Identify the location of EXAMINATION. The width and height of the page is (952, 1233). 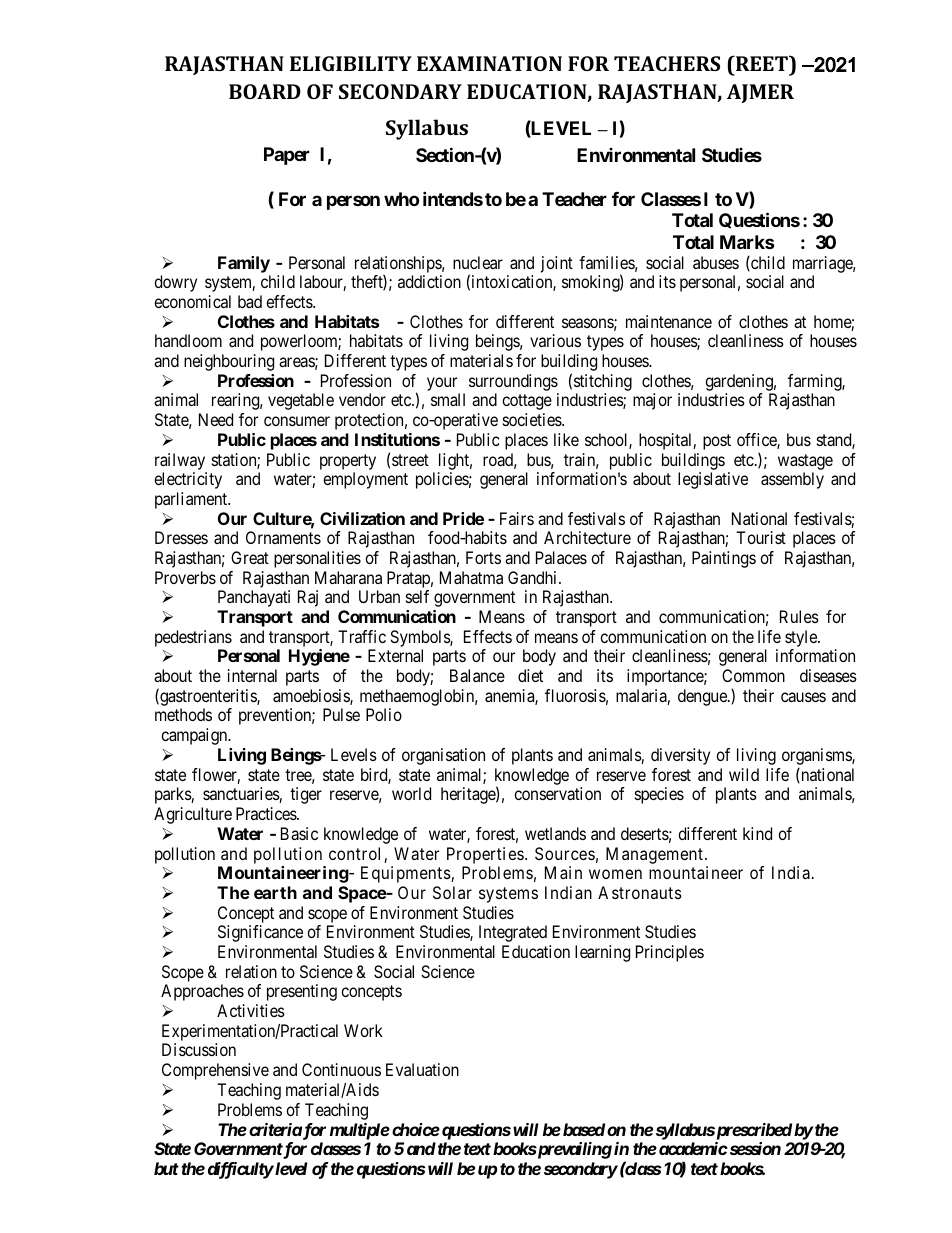
(489, 63).
